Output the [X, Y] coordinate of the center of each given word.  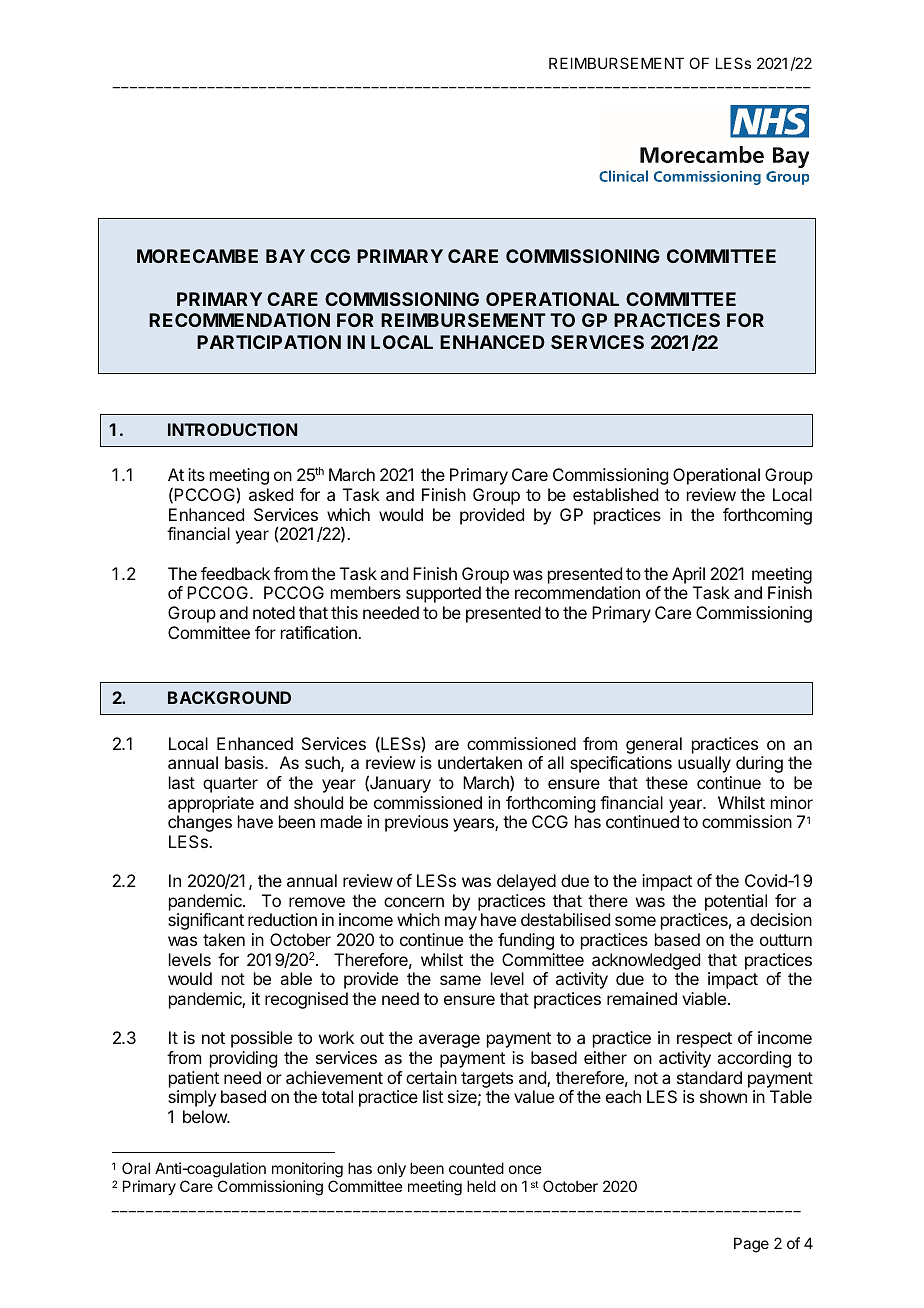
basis [245, 762]
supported [443, 594]
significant [206, 921]
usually [704, 764]
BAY [285, 256]
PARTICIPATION [269, 342]
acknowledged [646, 961]
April [688, 575]
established [615, 494]
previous [416, 823]
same [460, 980]
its [196, 474]
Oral [136, 1168]
